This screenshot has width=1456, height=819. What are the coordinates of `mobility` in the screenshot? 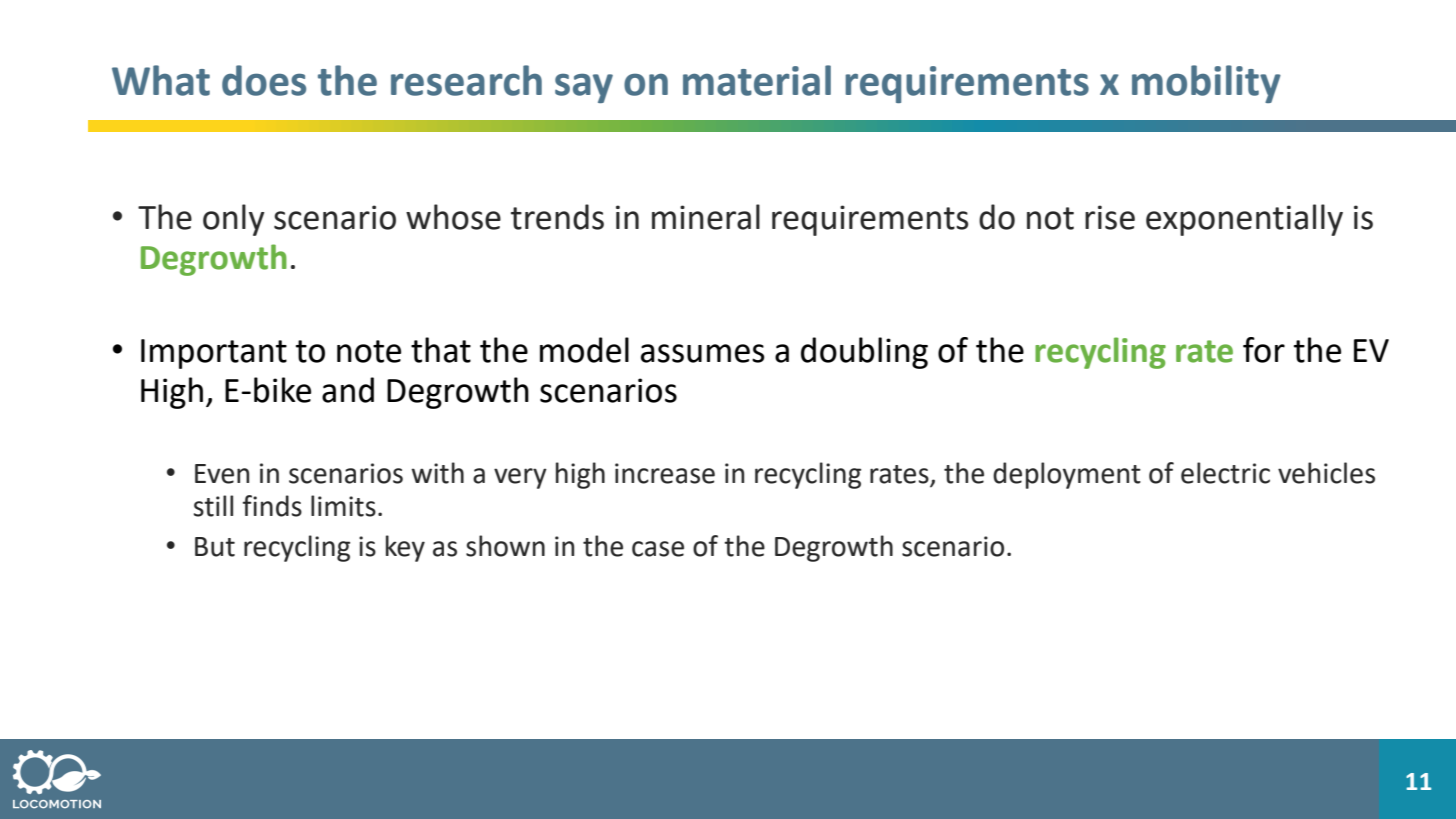 It's located at (1206, 84).
